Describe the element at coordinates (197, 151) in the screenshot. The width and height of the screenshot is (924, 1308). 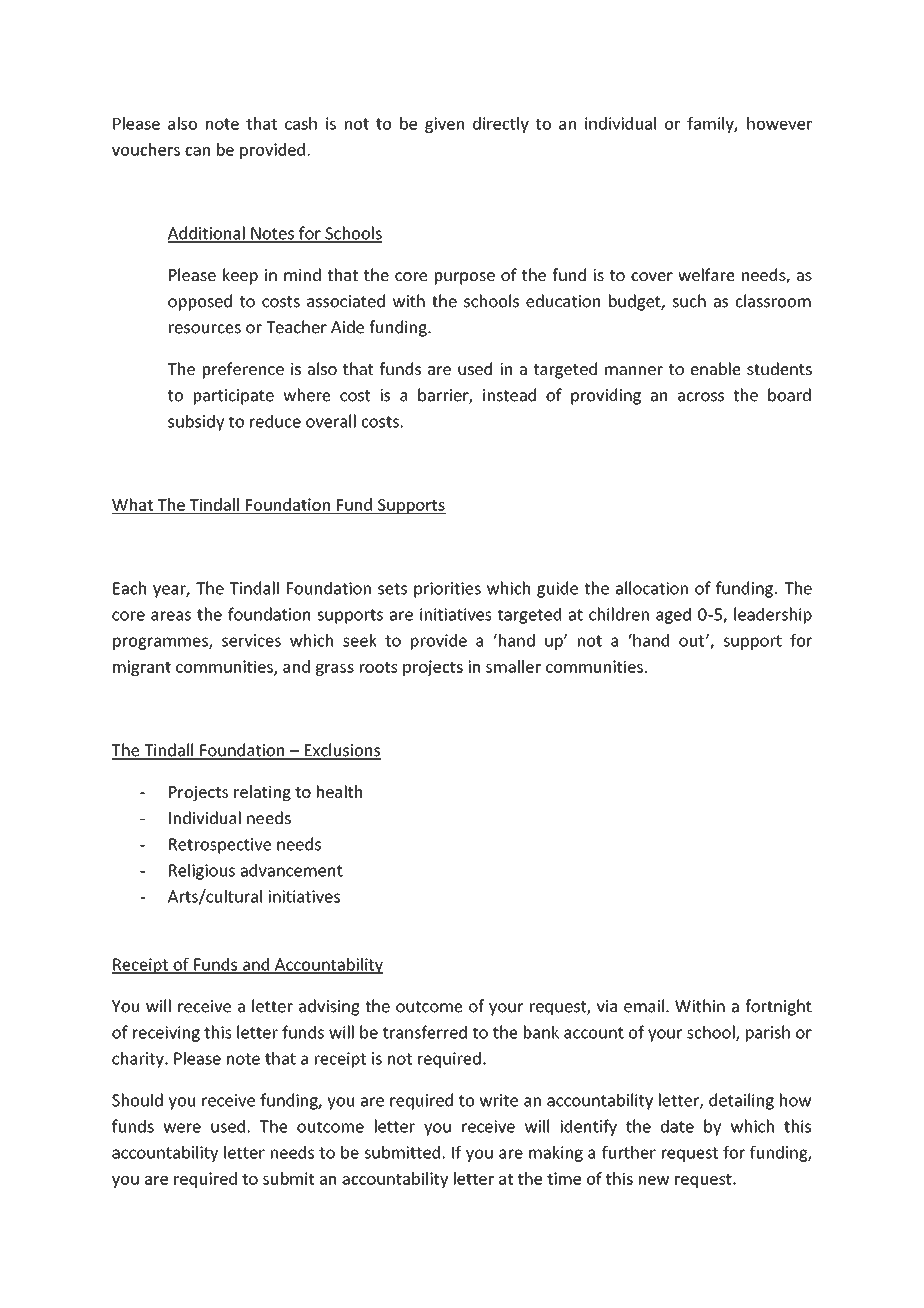
I see `can` at that location.
